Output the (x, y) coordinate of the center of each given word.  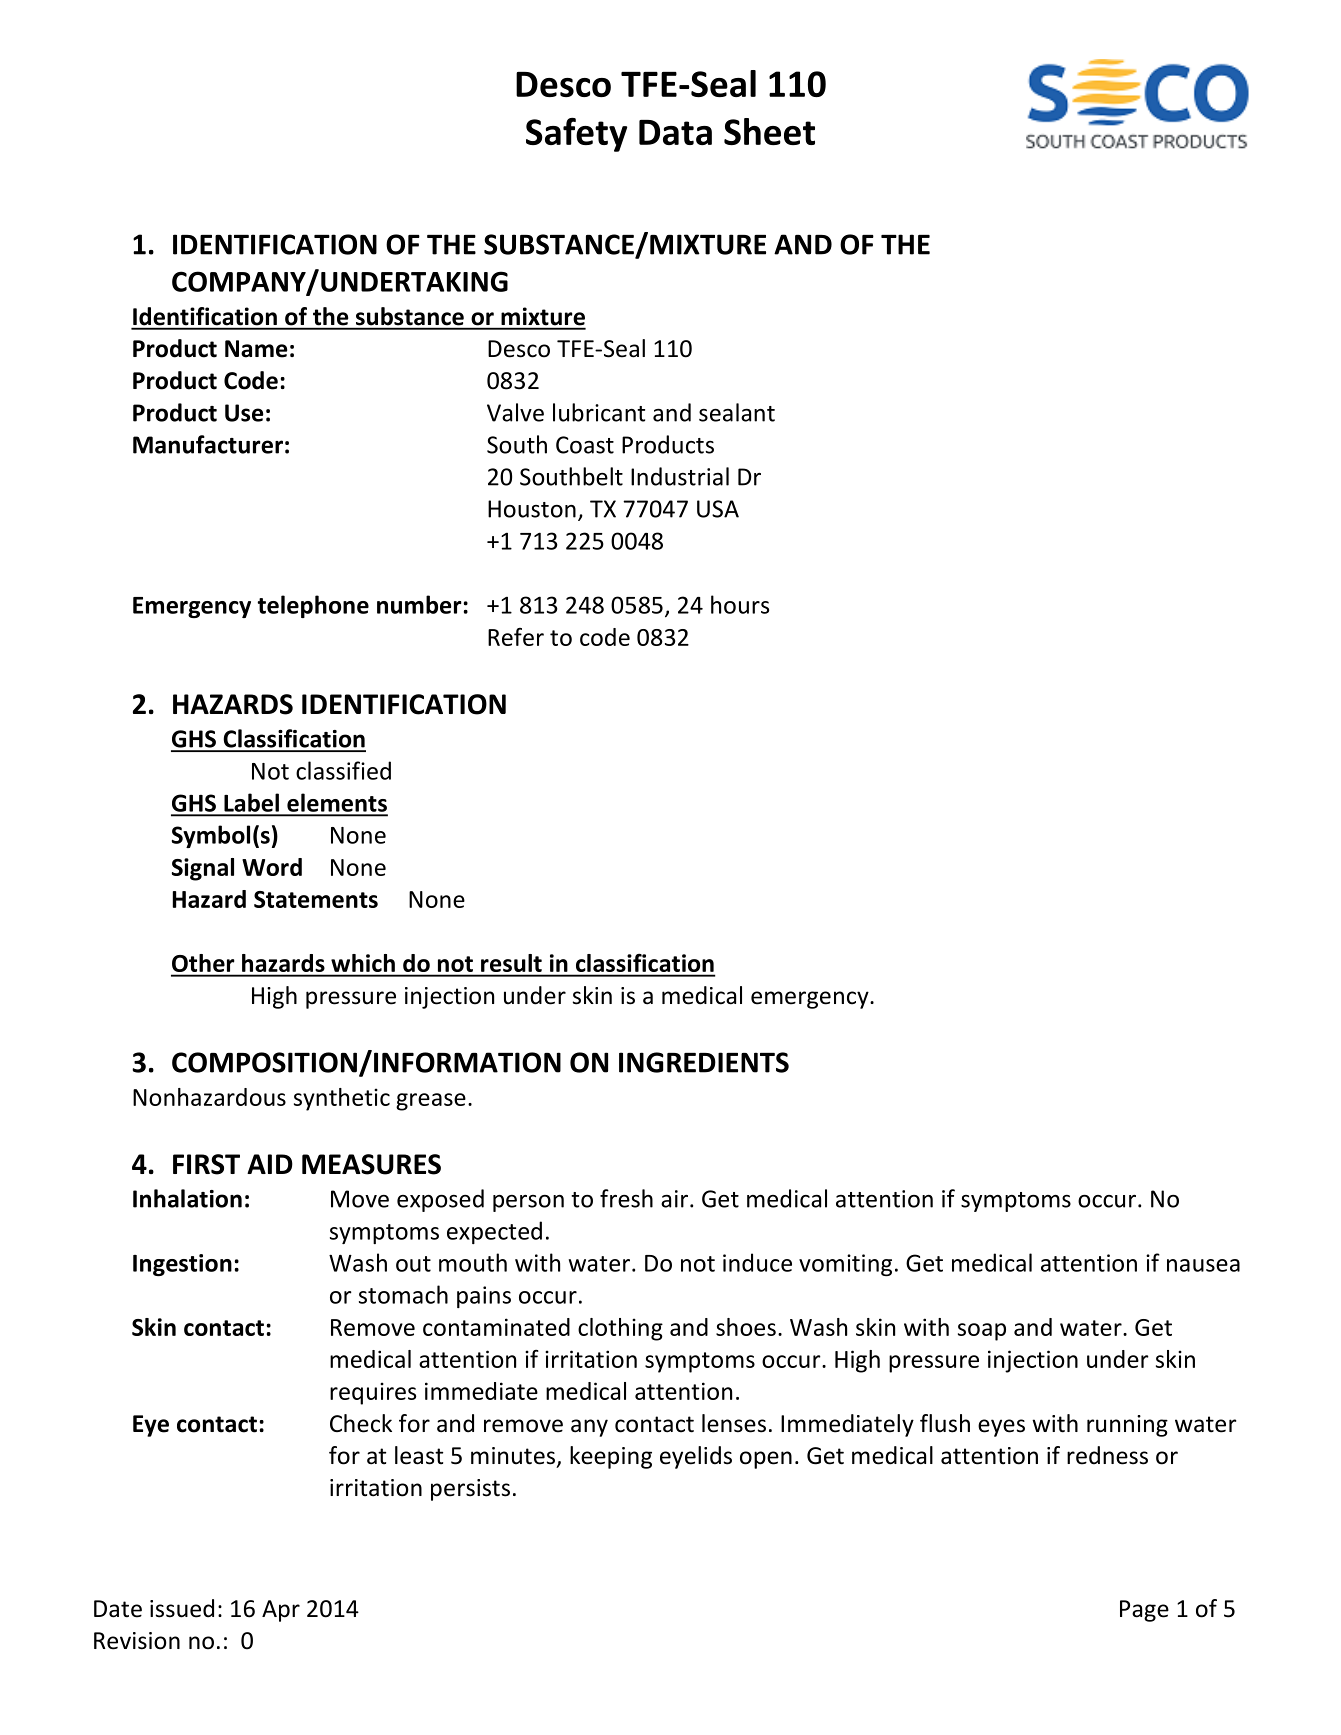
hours (740, 604)
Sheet (769, 131)
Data (675, 132)
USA (718, 509)
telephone (313, 606)
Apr (281, 1611)
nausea (1203, 1265)
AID (270, 1164)
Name (256, 349)
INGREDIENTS (704, 1062)
